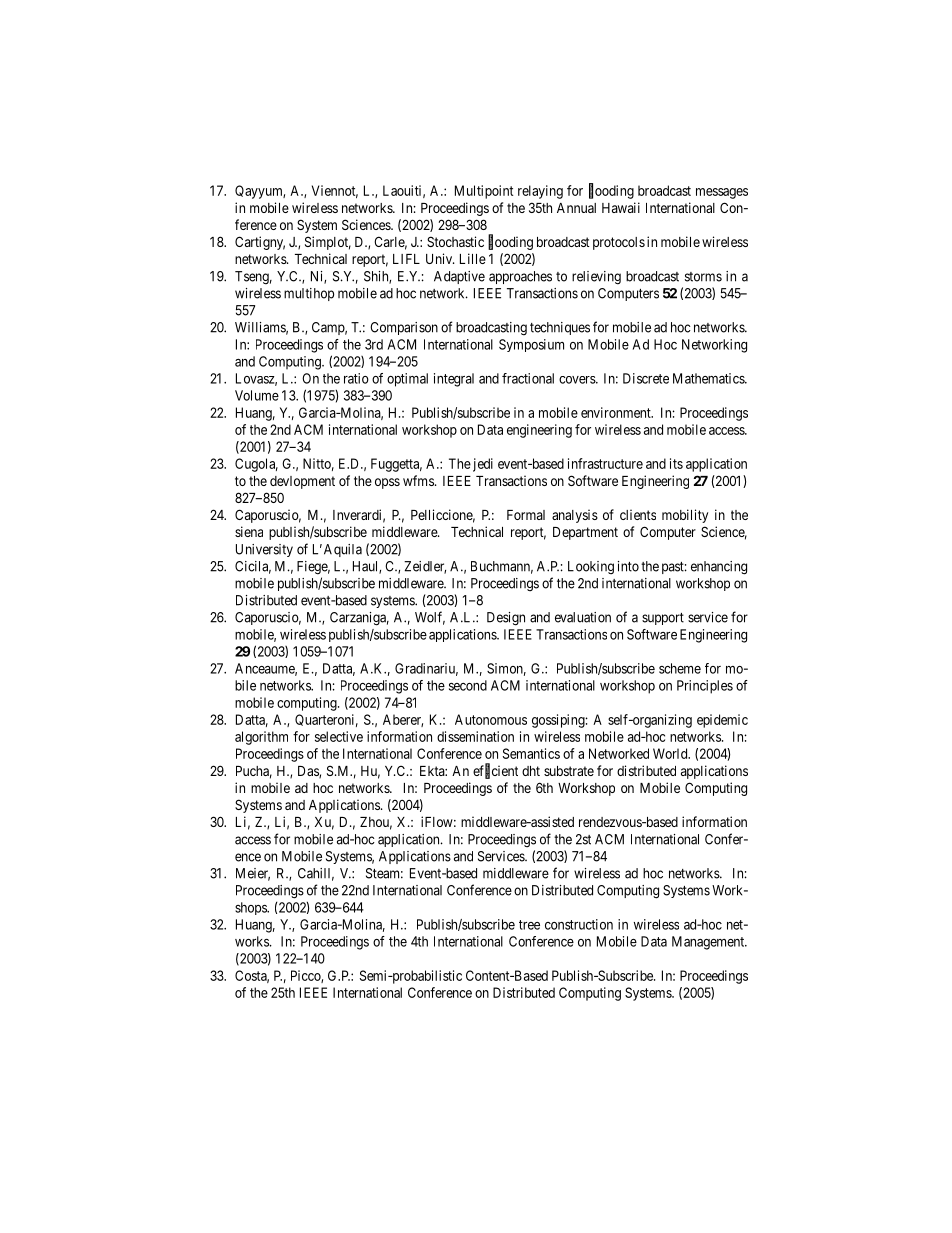  I want to click on Stochastic, so click(455, 241).
